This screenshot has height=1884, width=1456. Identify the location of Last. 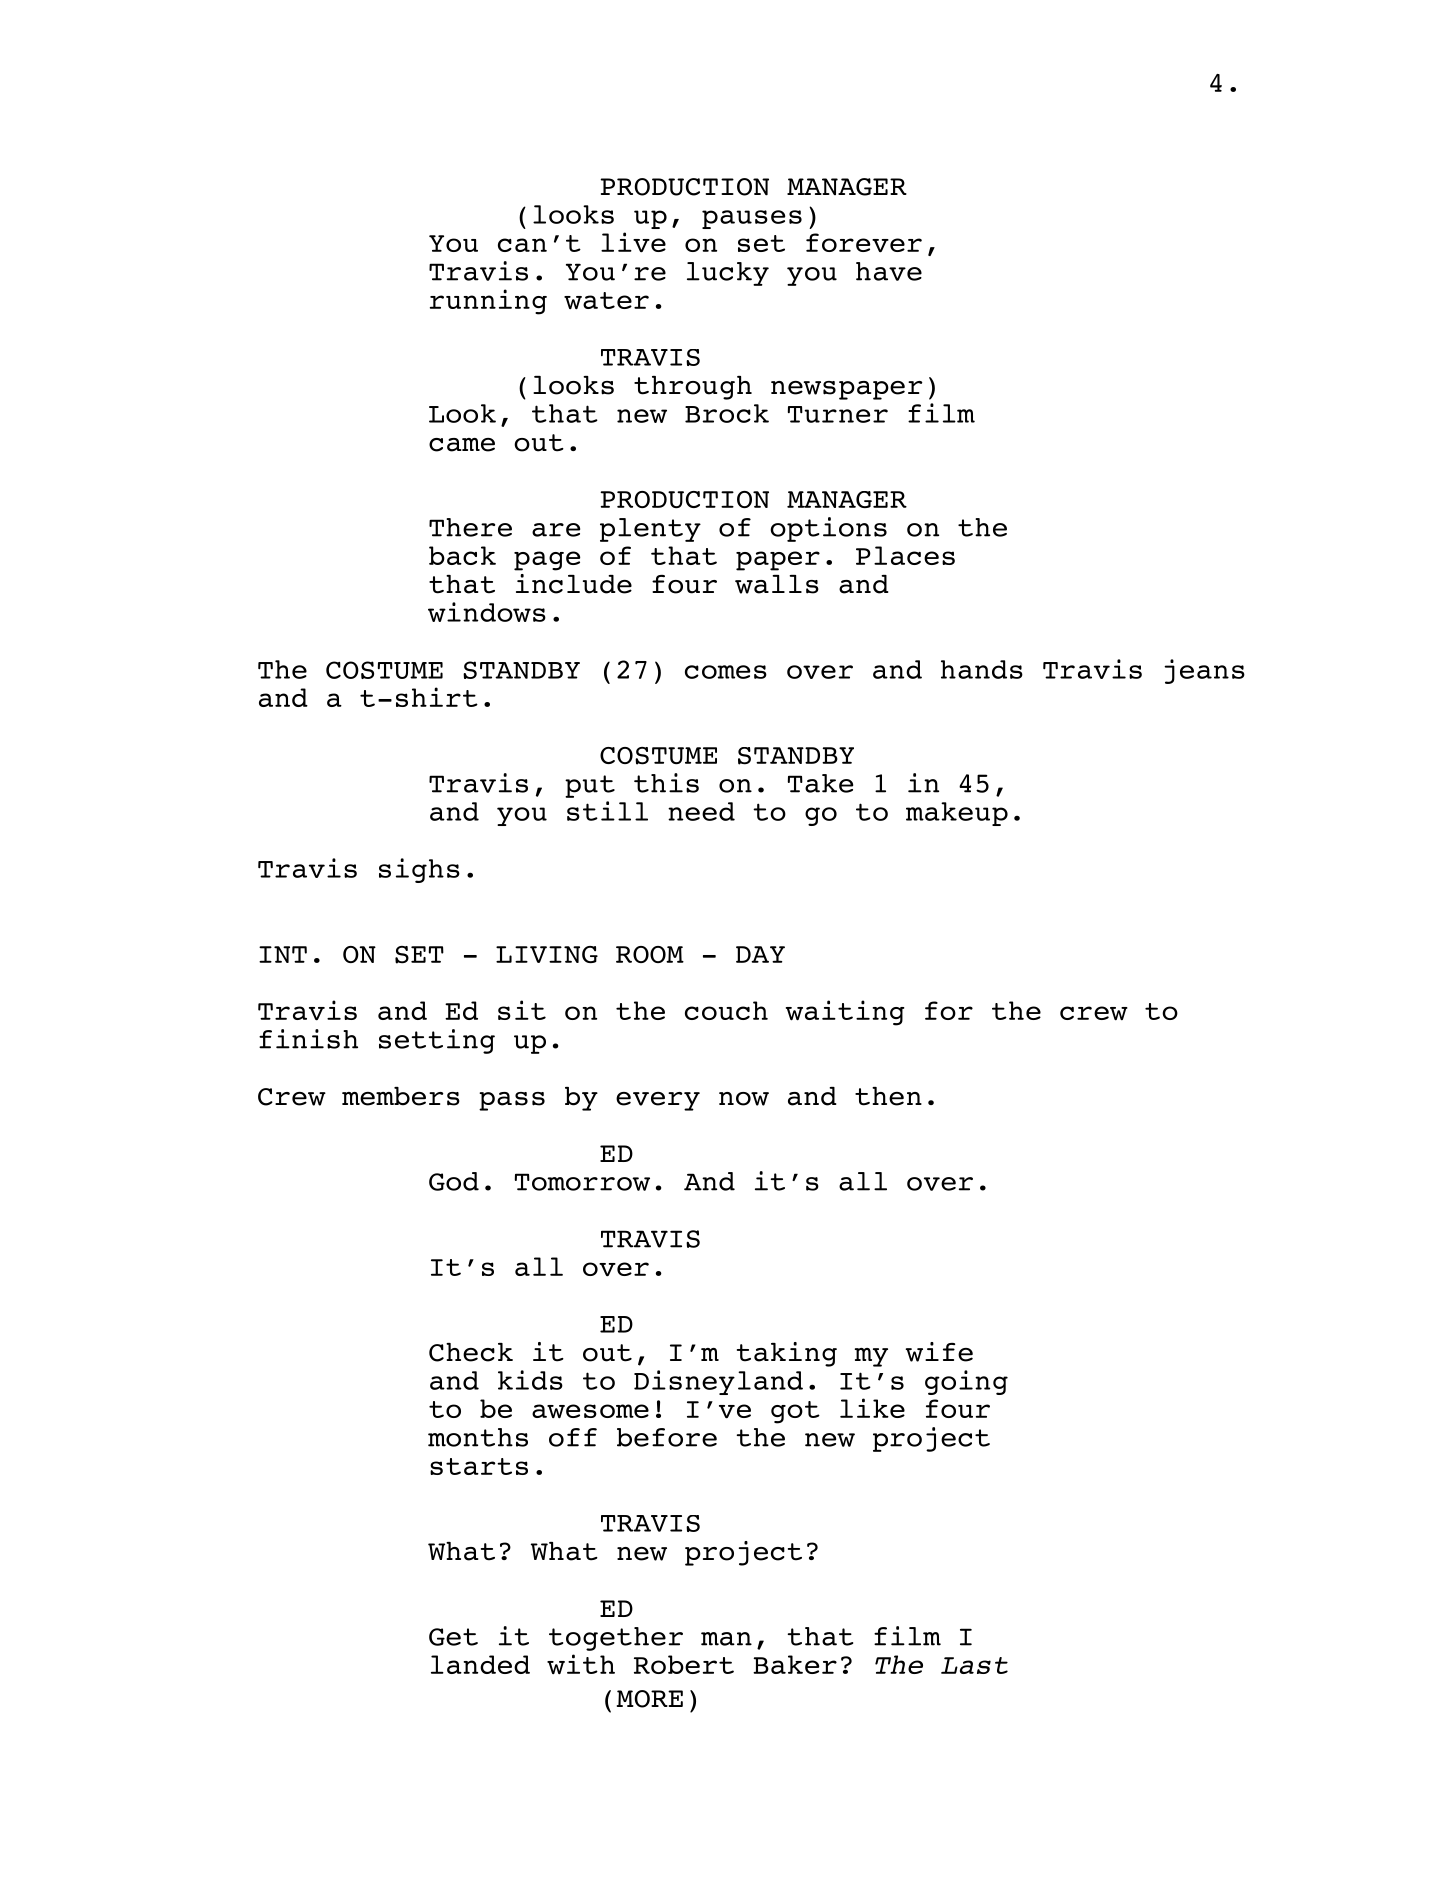
(974, 1665).
